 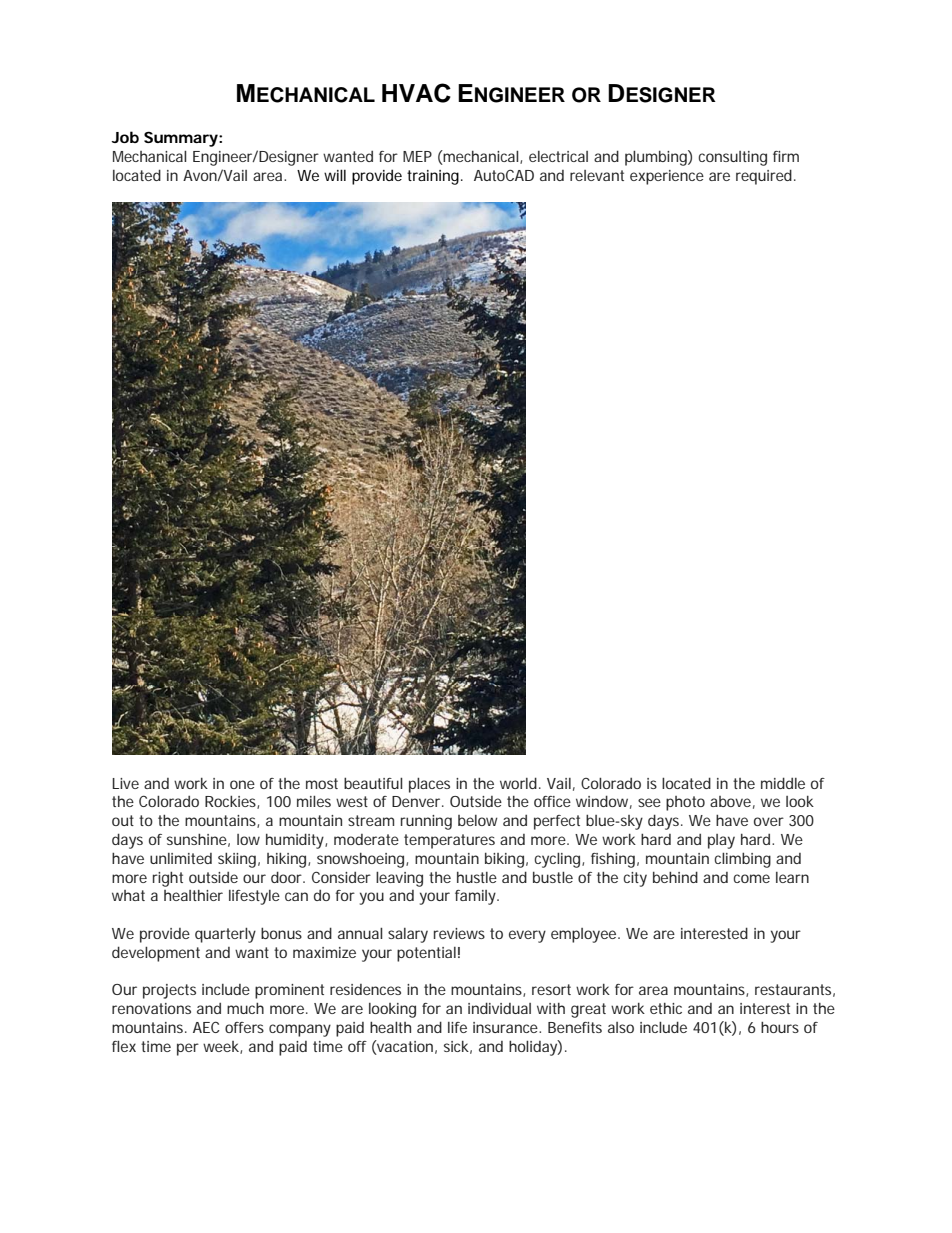 I want to click on experience, so click(x=667, y=177).
